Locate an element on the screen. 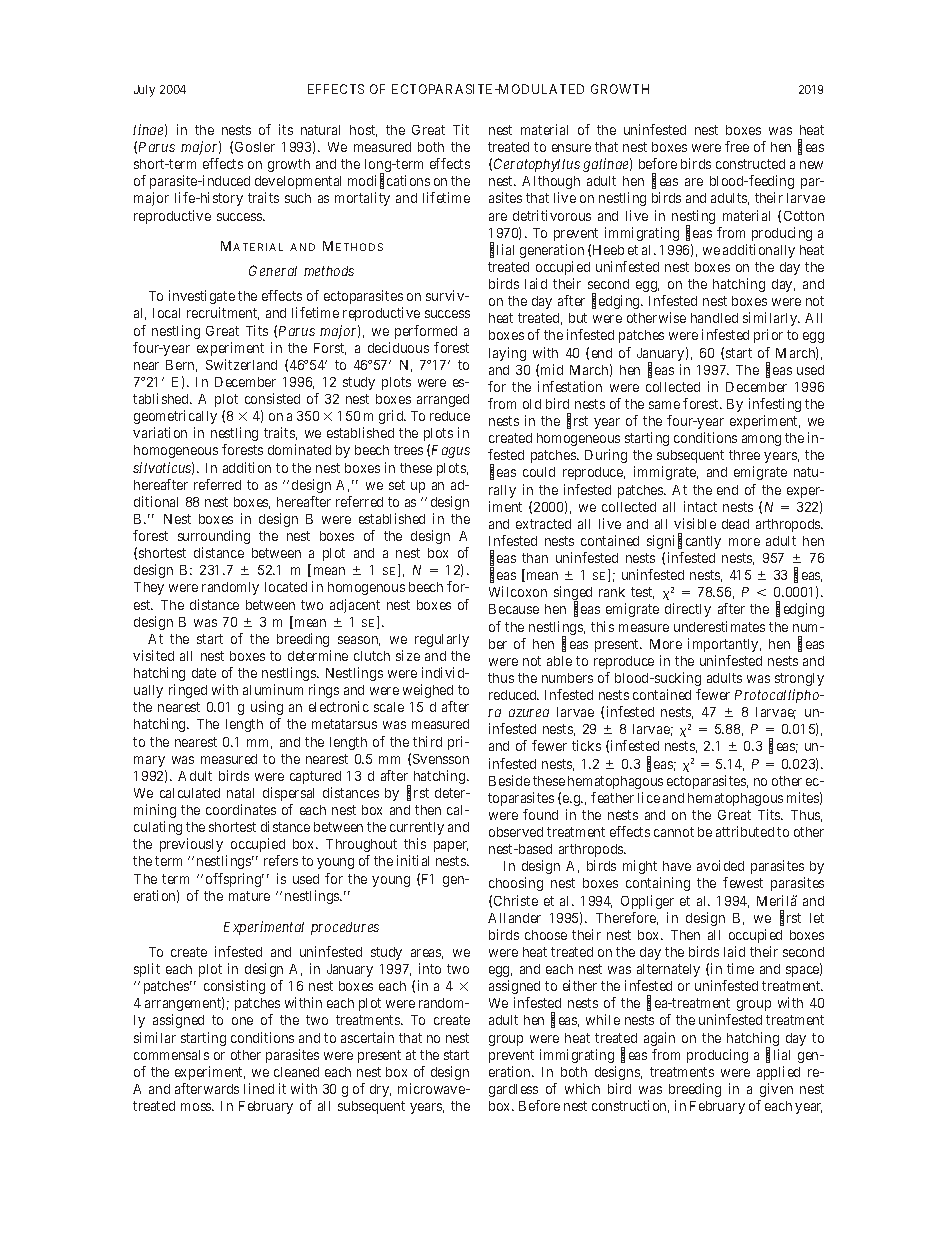 Image resolution: width=952 pixels, height=1233 pixels. located is located at coordinates (286, 587).
